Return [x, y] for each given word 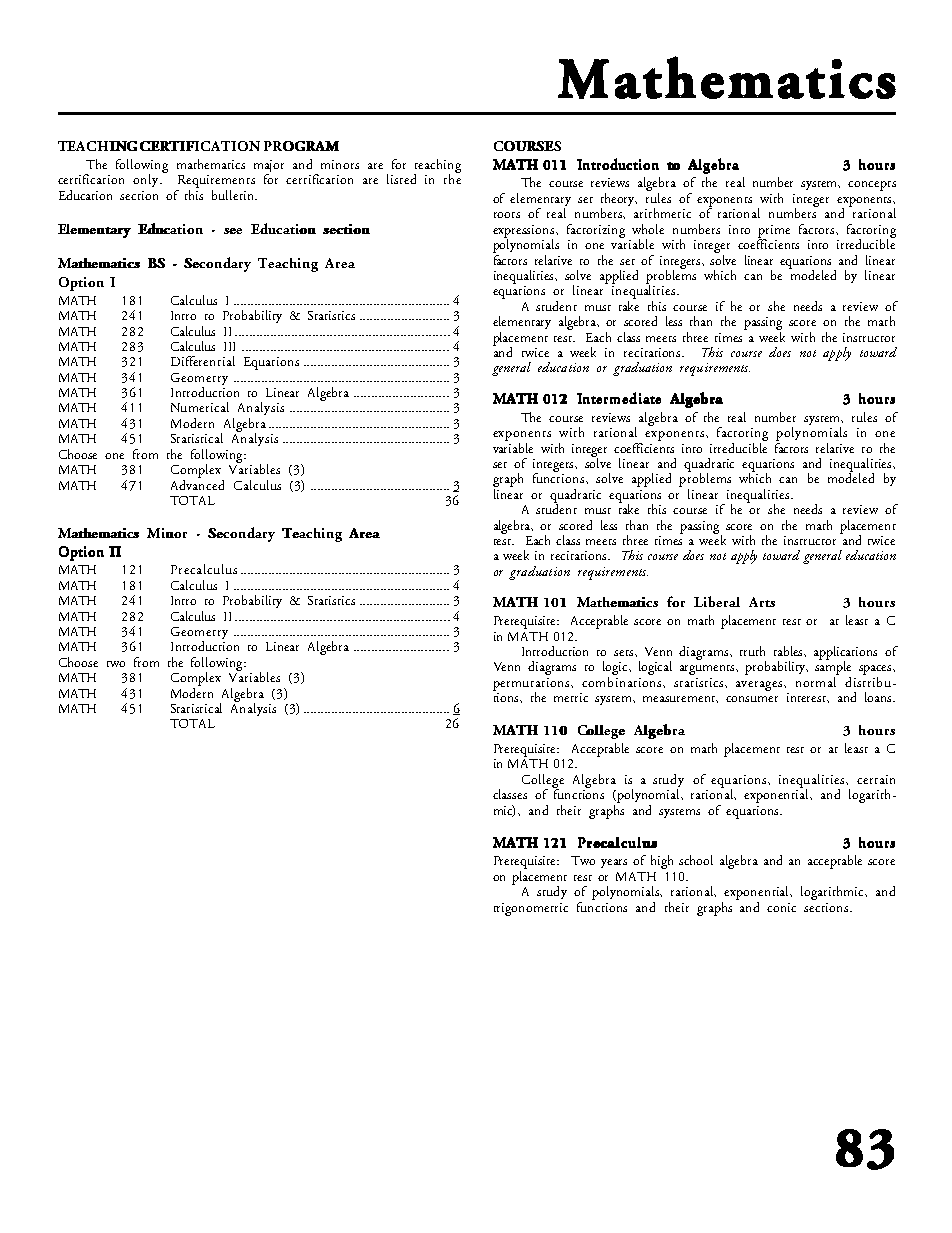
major [269, 167]
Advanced [197, 483]
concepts [872, 186]
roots [507, 215]
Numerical [200, 407]
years [614, 863]
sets [625, 653]
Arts [762, 602]
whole [648, 229]
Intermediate [619, 398]
